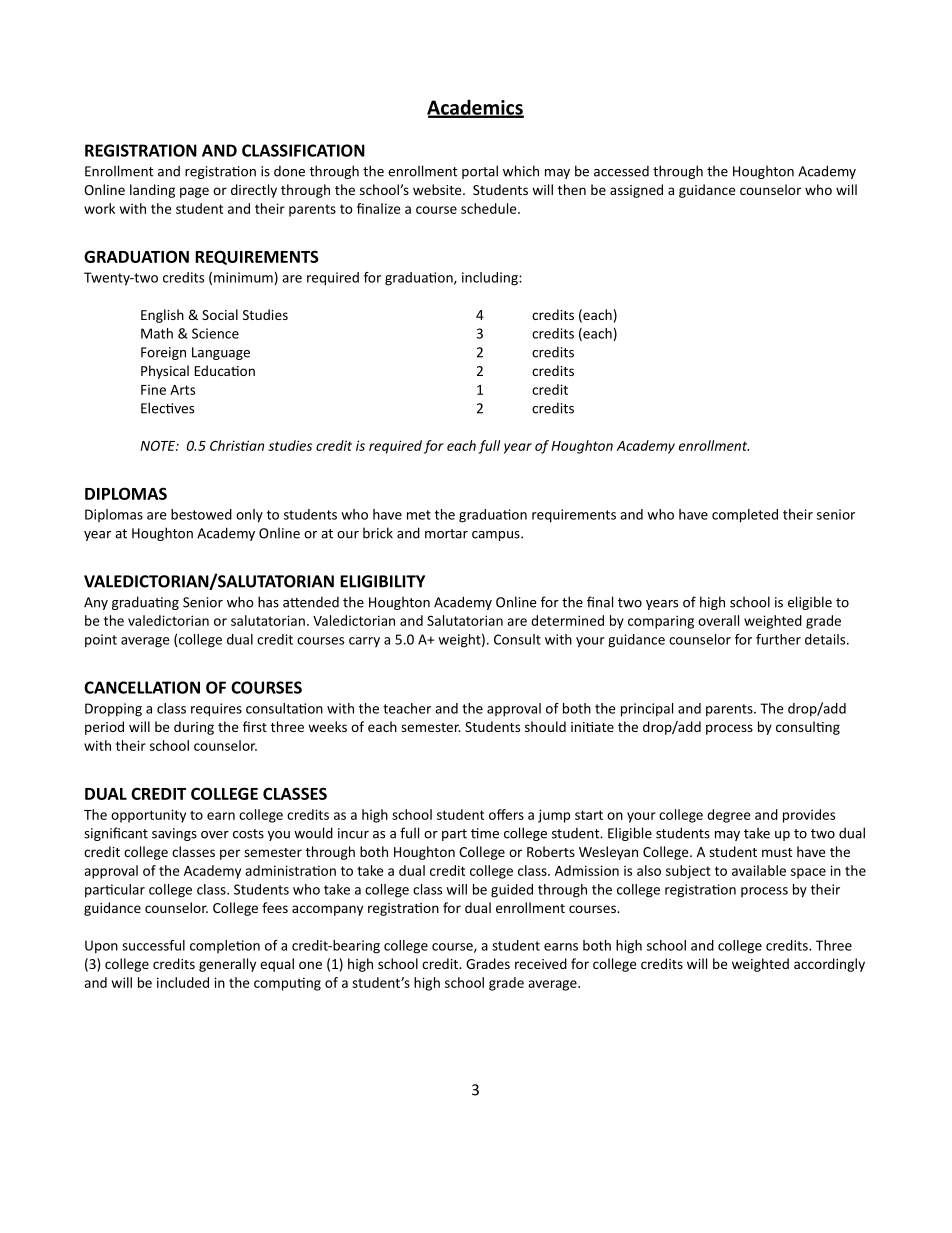 This document has width=952, height=1233. I want to click on successful, so click(153, 945).
